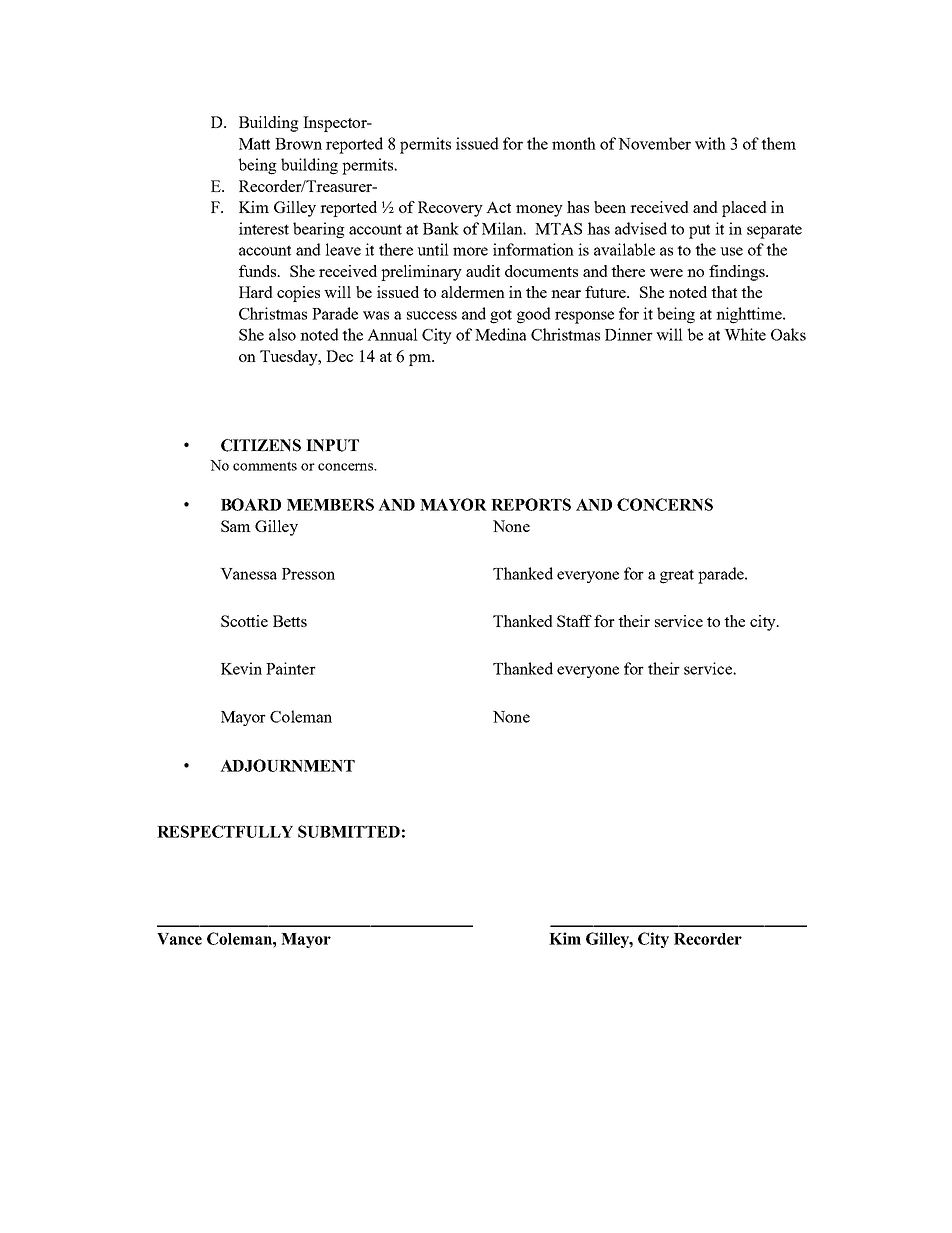 This image has height=1233, width=952. What do you see at coordinates (179, 939) in the image?
I see `Vance` at bounding box center [179, 939].
